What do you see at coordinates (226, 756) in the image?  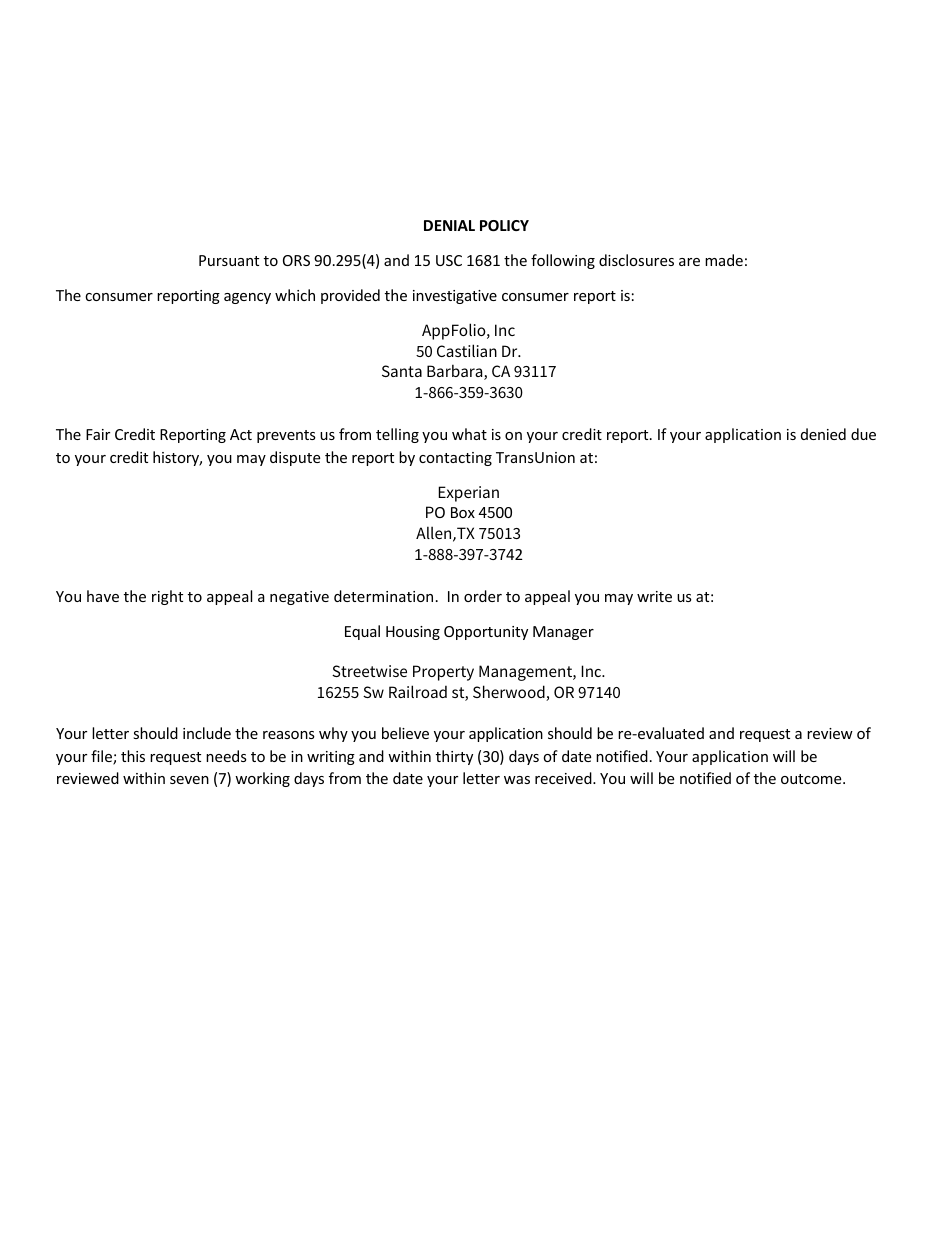 I see `needs` at bounding box center [226, 756].
